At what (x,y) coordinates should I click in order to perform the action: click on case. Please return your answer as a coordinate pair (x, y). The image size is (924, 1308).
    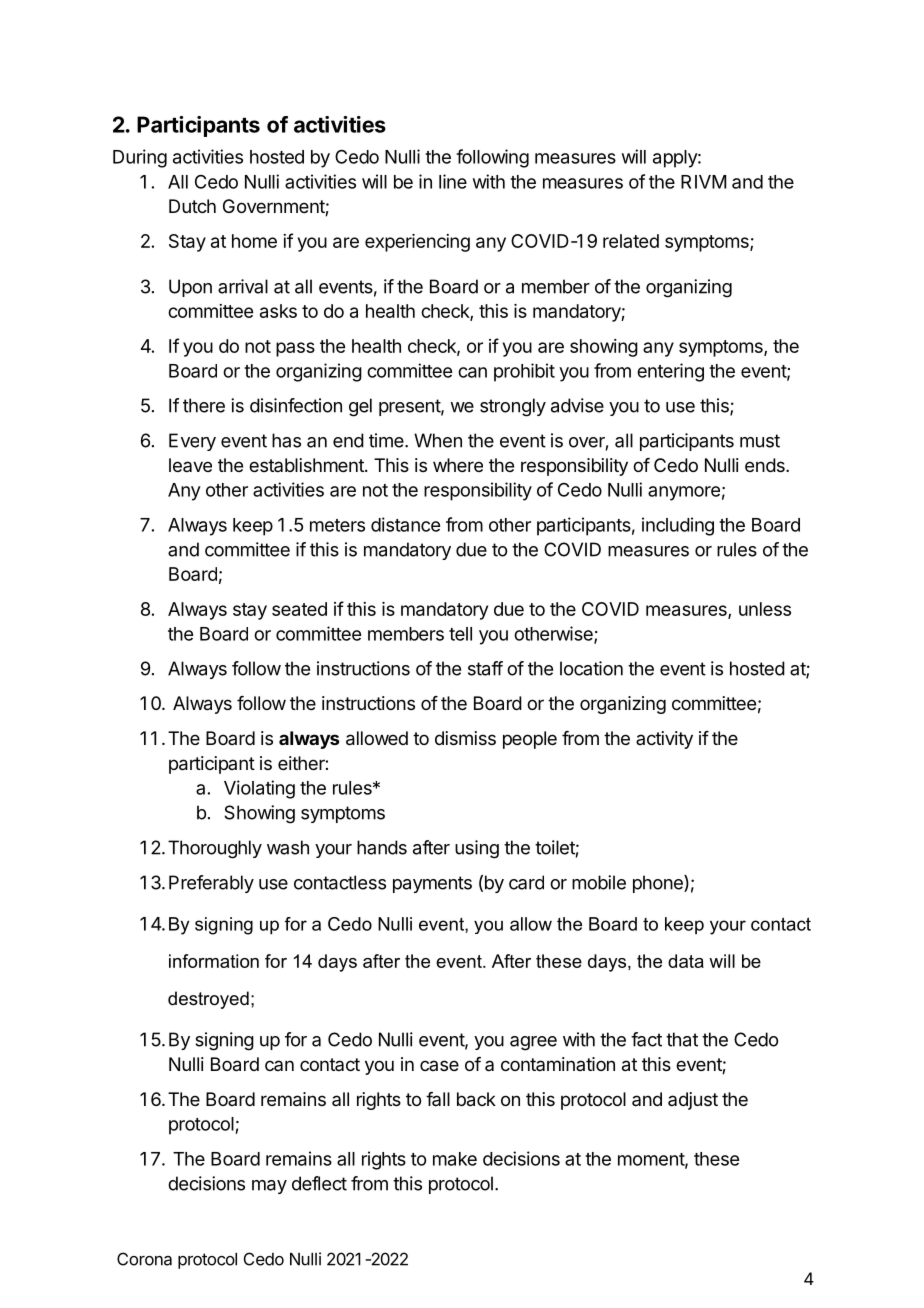
    Looking at the image, I should click on (439, 1065).
